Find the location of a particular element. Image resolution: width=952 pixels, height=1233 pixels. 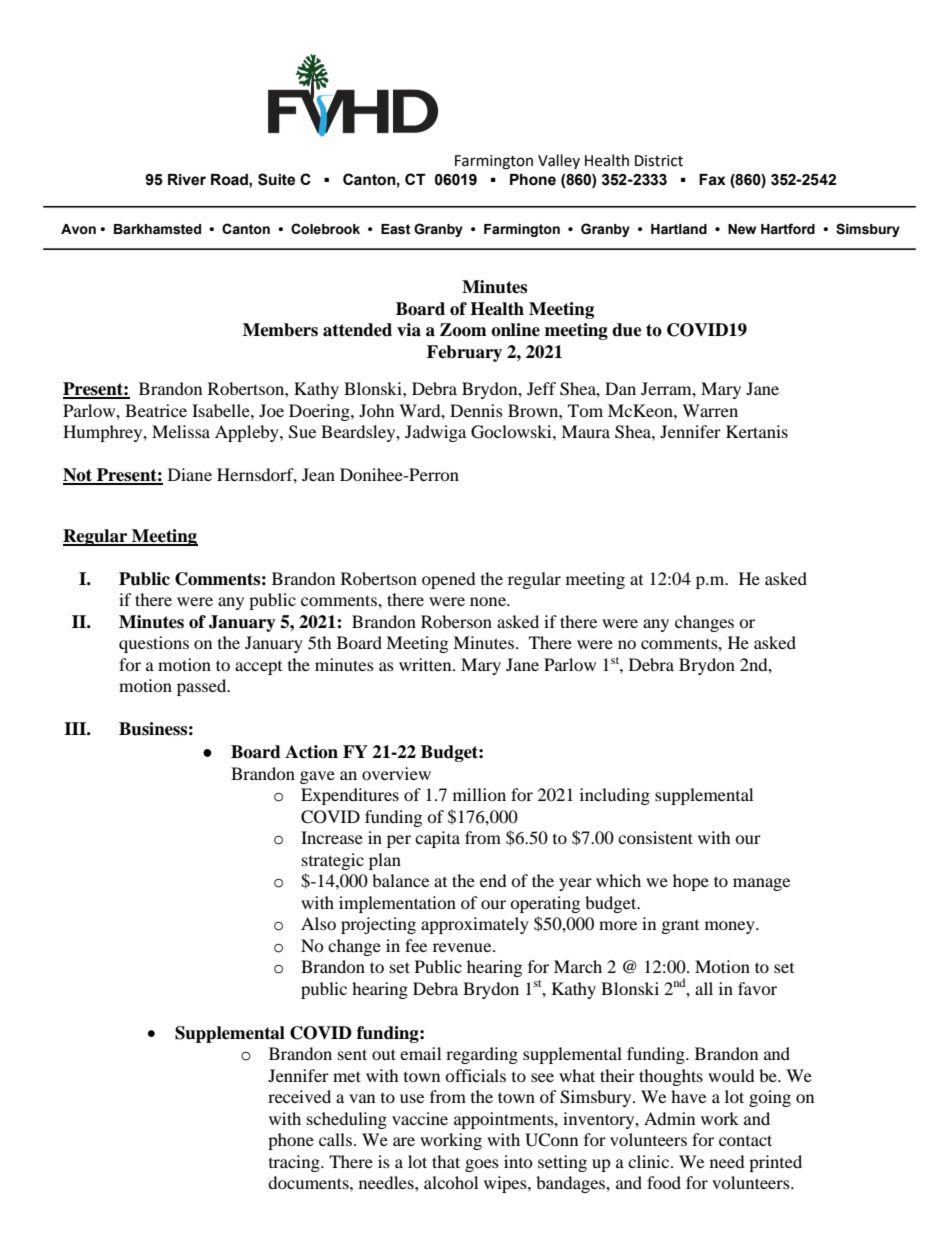

Melissa is located at coordinates (181, 431).
